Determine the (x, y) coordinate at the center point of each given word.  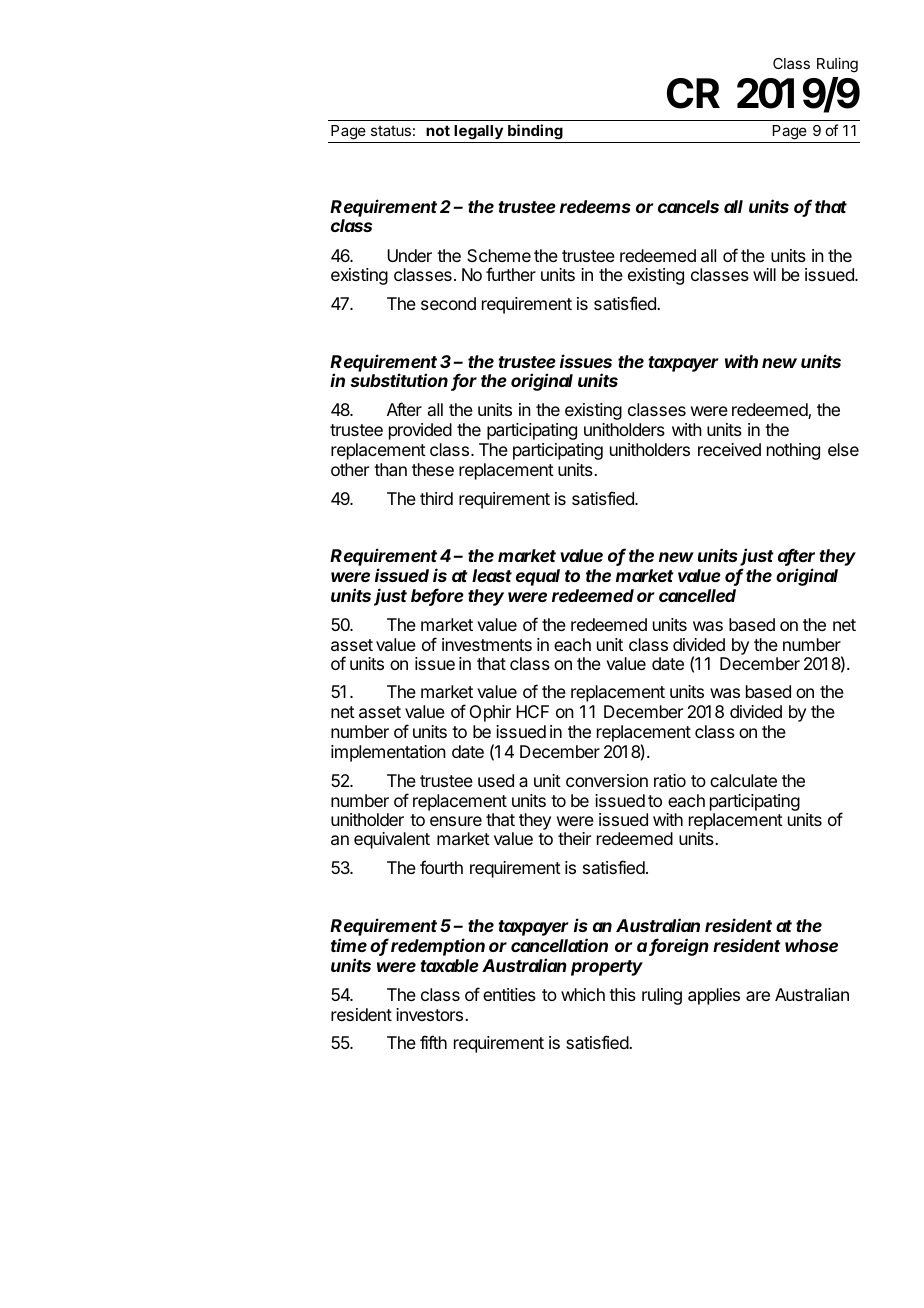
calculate (743, 780)
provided (420, 431)
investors (431, 1014)
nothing (793, 451)
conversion (607, 780)
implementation (388, 753)
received (729, 449)
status (391, 131)
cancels (688, 206)
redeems (595, 206)
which (583, 994)
